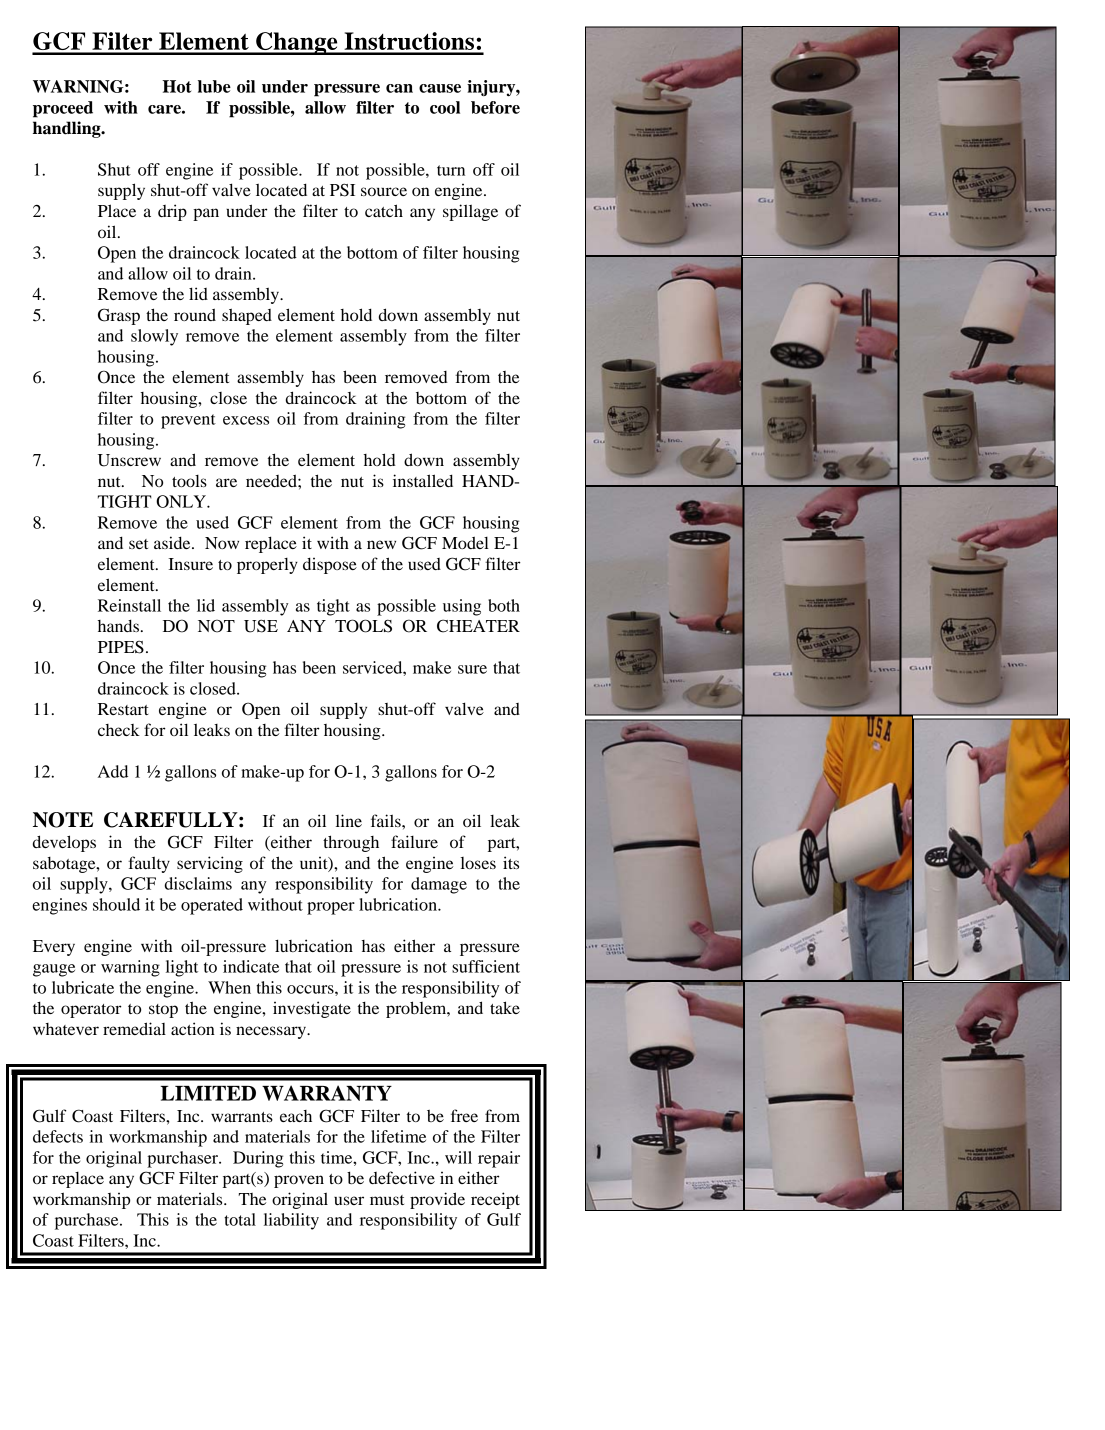  I want to click on sufficient, so click(486, 966).
